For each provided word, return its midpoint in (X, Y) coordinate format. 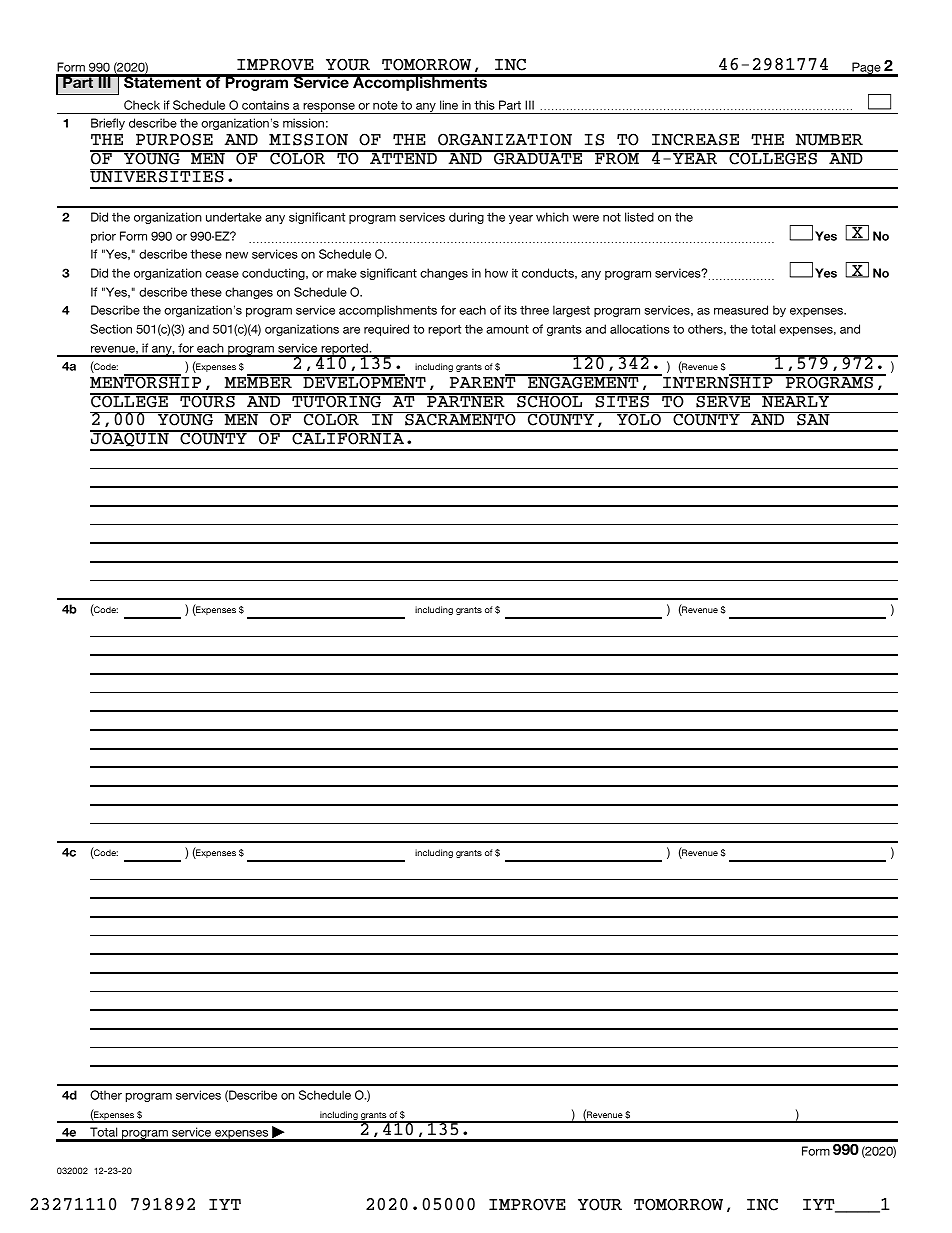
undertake (234, 217)
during (466, 218)
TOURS (207, 400)
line (449, 105)
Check (142, 105)
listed (639, 217)
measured (741, 310)
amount (507, 329)
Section (111, 329)
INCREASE (695, 139)
